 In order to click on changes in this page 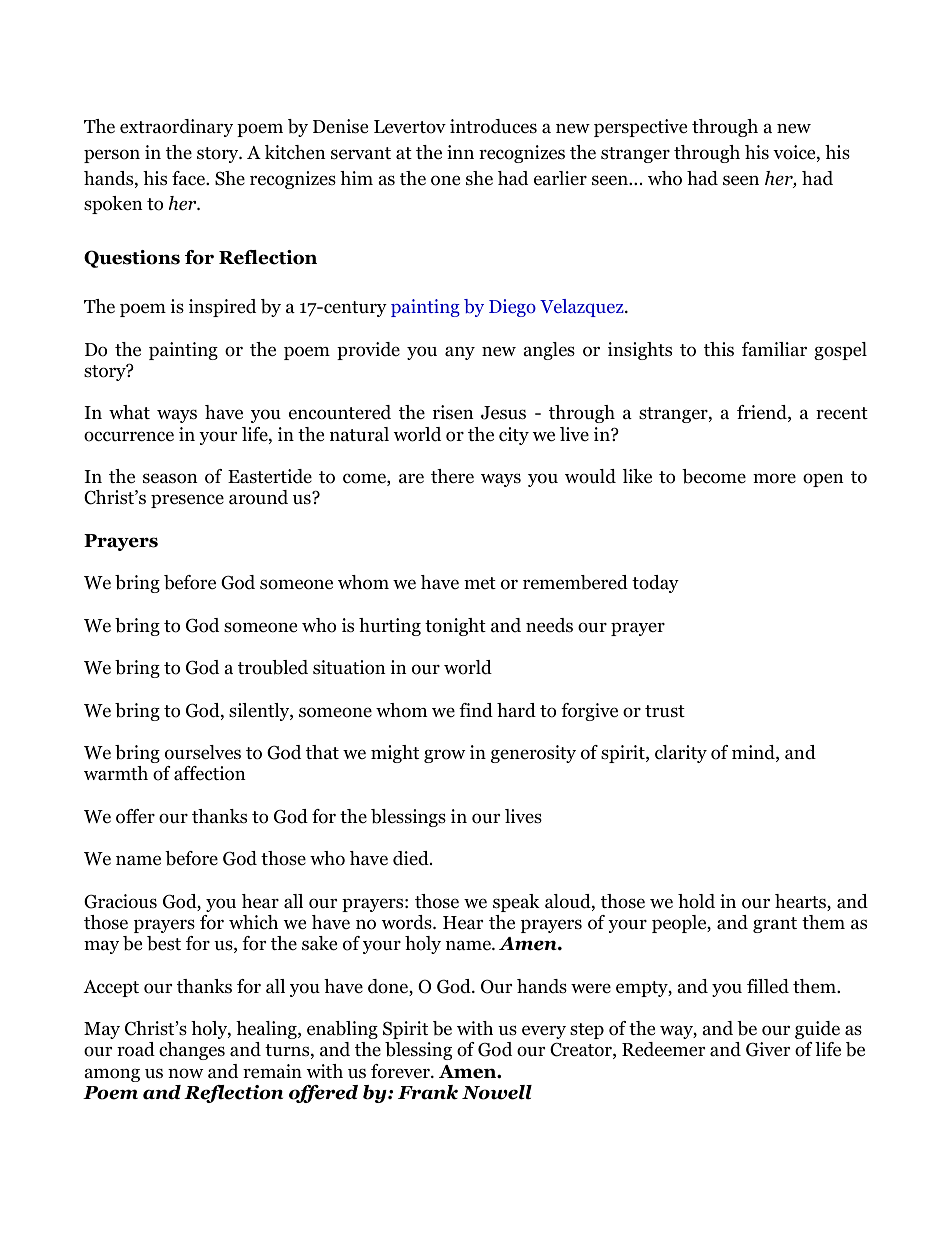, I will do `click(192, 1051)`.
